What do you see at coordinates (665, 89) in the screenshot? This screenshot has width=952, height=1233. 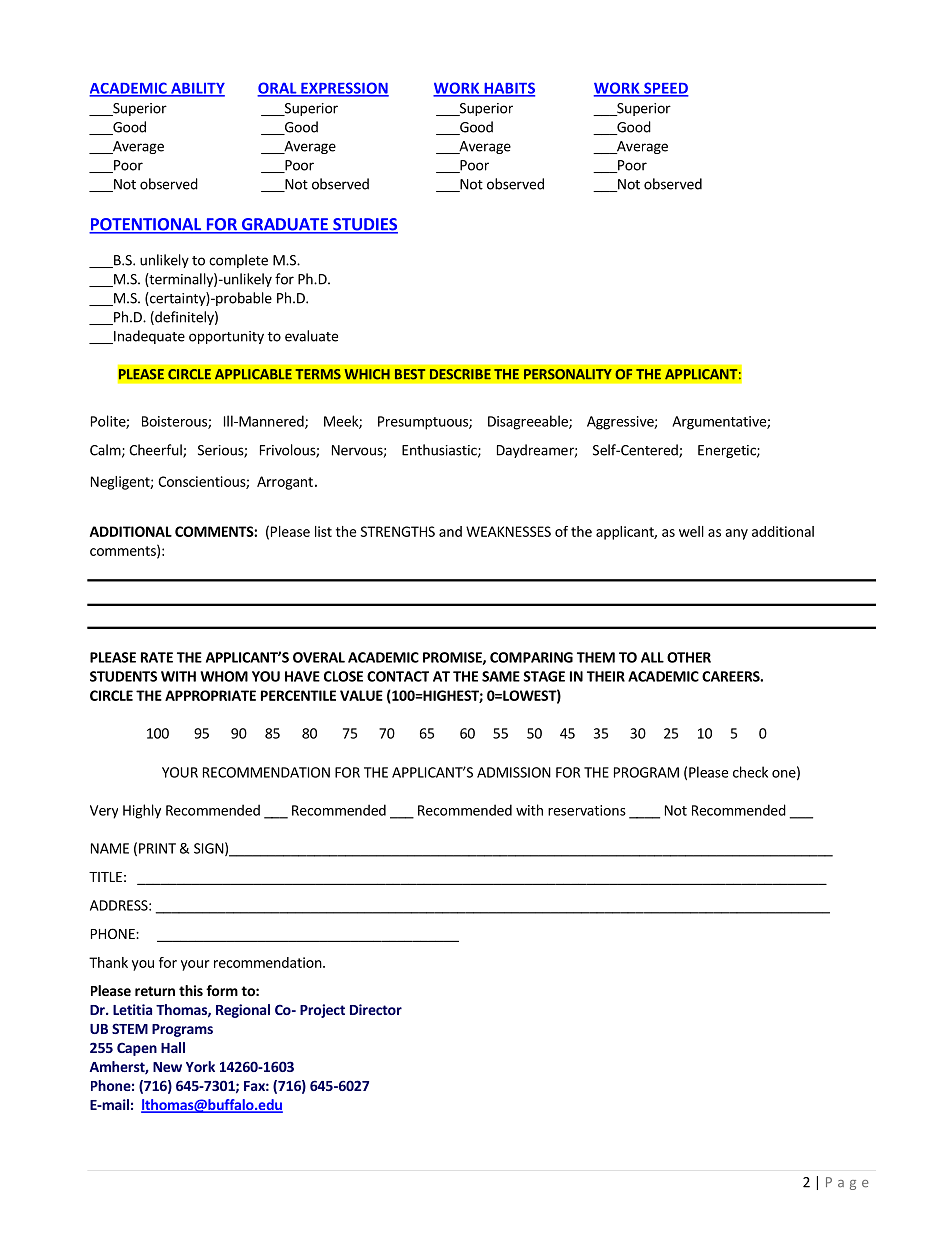 I see `SPEED` at bounding box center [665, 89].
